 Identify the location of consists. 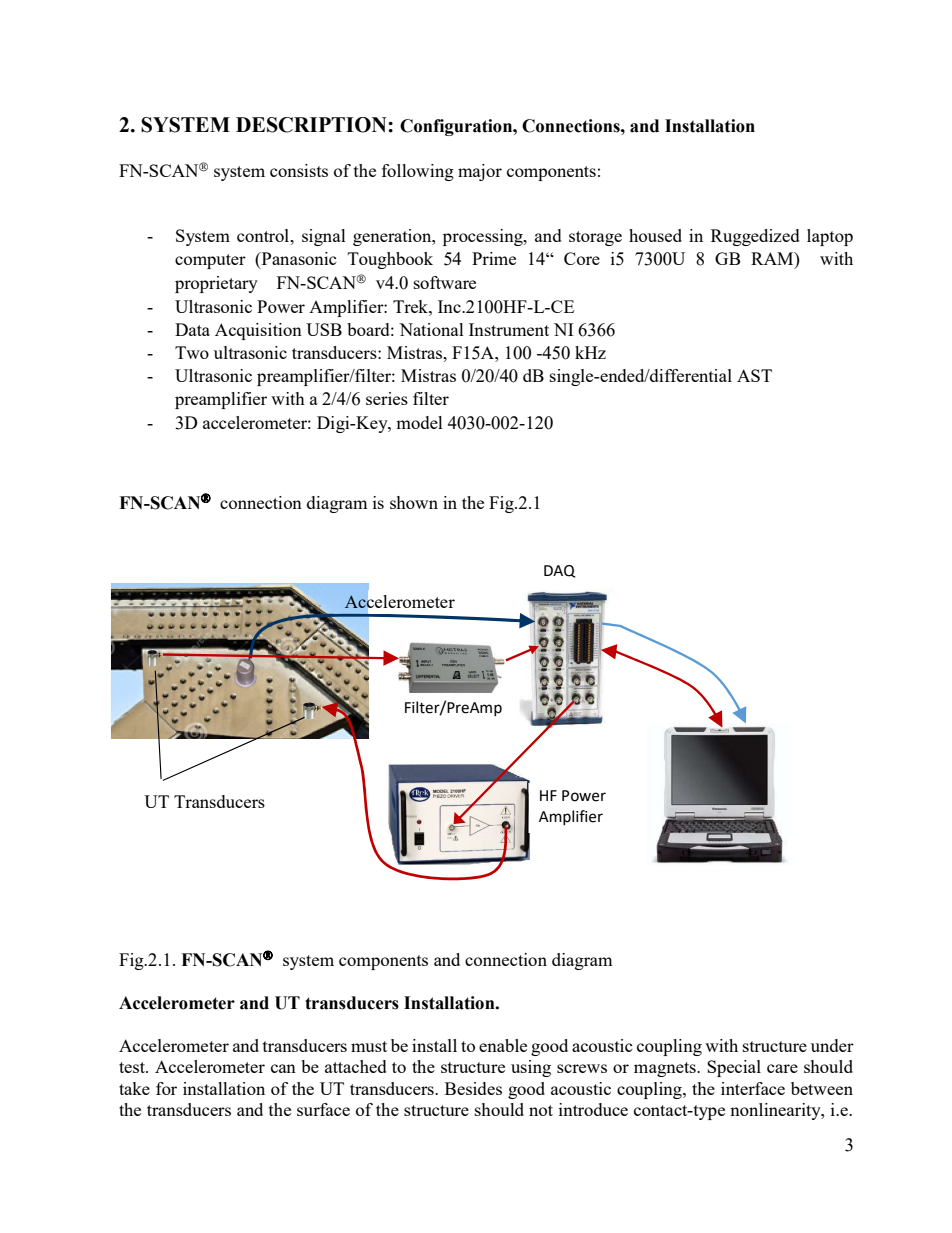
(299, 170).
